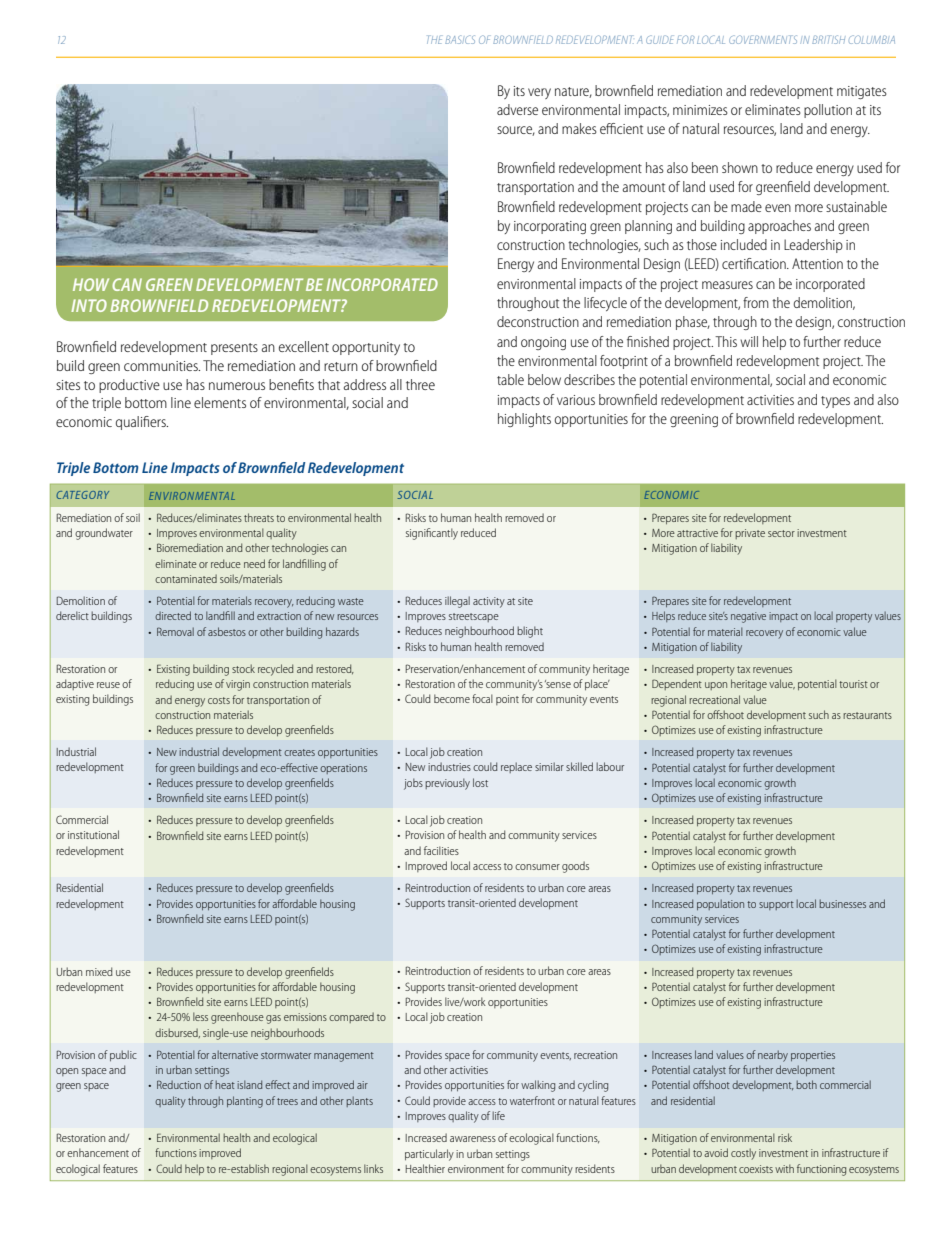 The width and height of the page is (952, 1233). What do you see at coordinates (432, 534) in the page?
I see `significantly` at bounding box center [432, 534].
